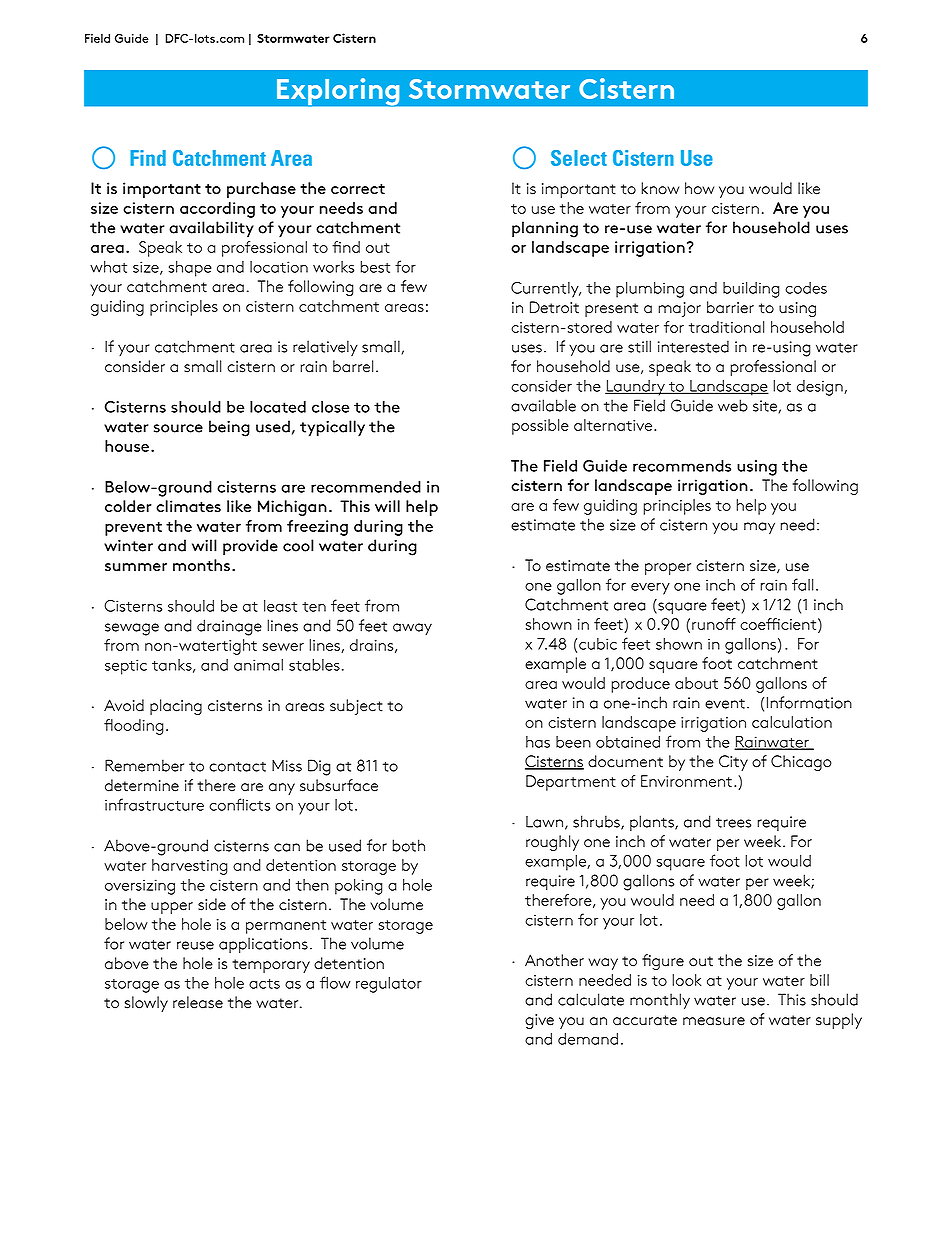  I want to click on located, so click(278, 407).
